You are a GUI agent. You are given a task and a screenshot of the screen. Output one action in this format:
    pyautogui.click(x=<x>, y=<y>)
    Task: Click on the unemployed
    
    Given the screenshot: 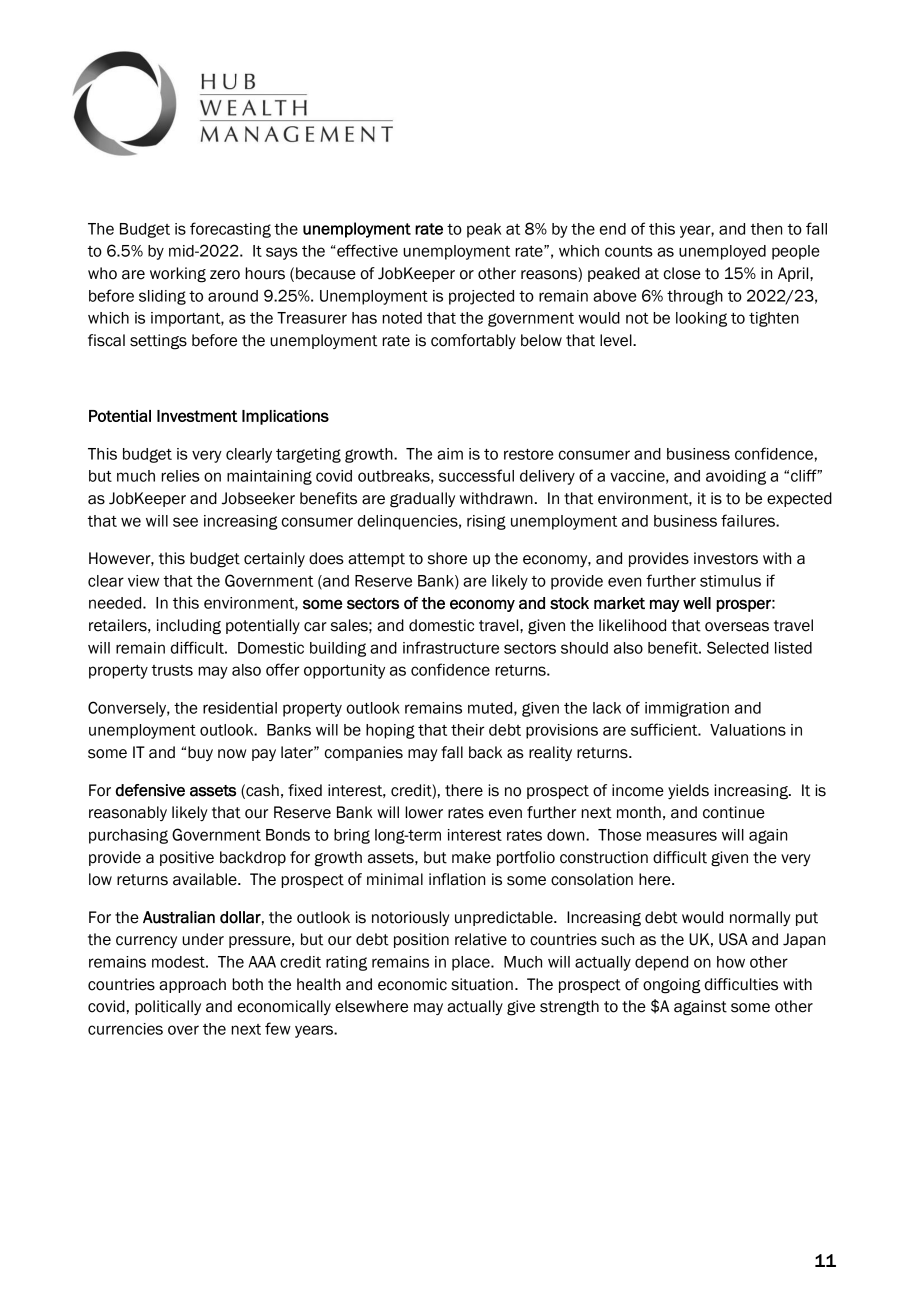 What is the action you would take?
    pyautogui.click(x=722, y=252)
